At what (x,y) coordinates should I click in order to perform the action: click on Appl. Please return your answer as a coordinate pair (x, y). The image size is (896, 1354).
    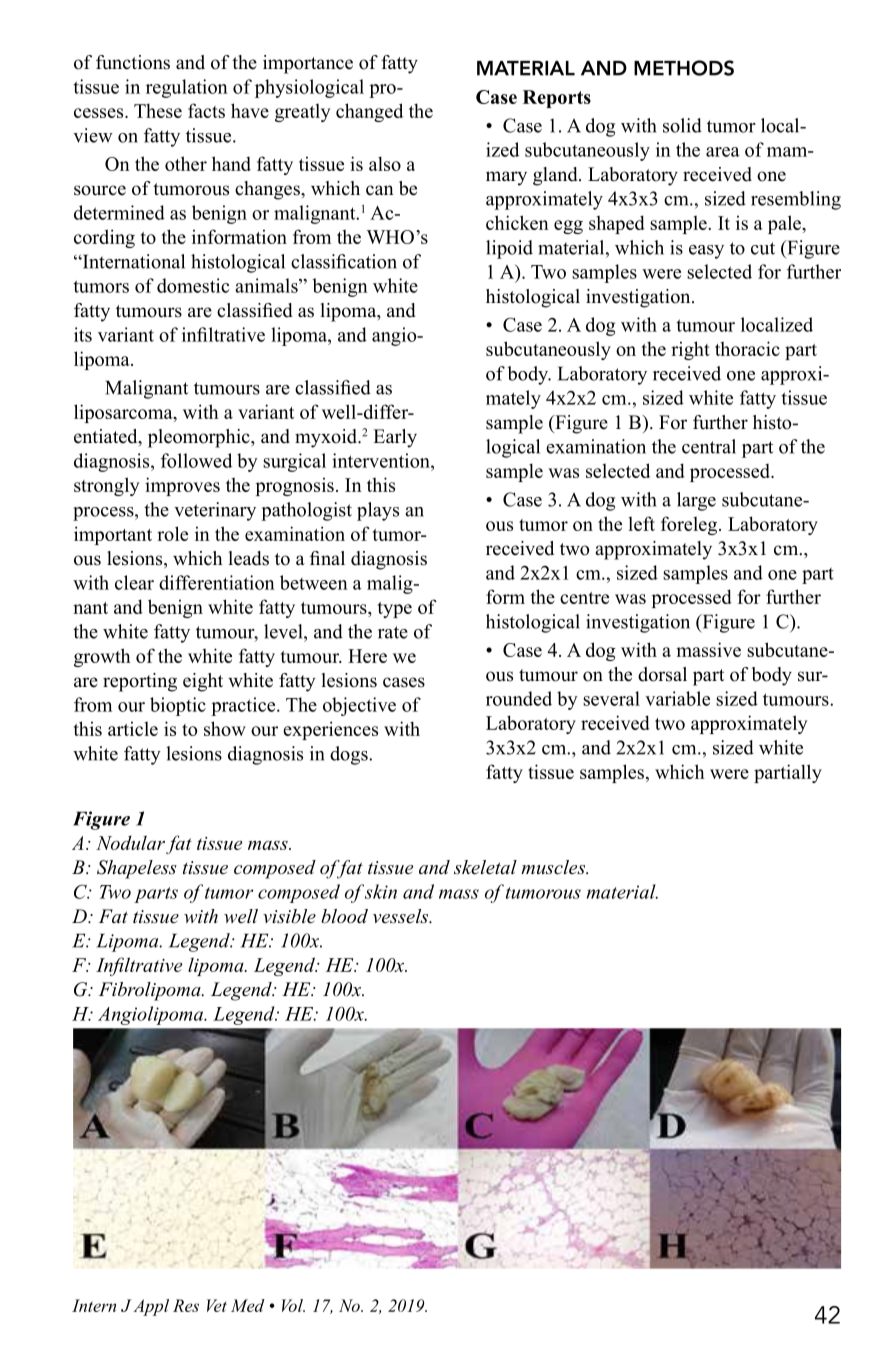
    Looking at the image, I should click on (151, 1307).
